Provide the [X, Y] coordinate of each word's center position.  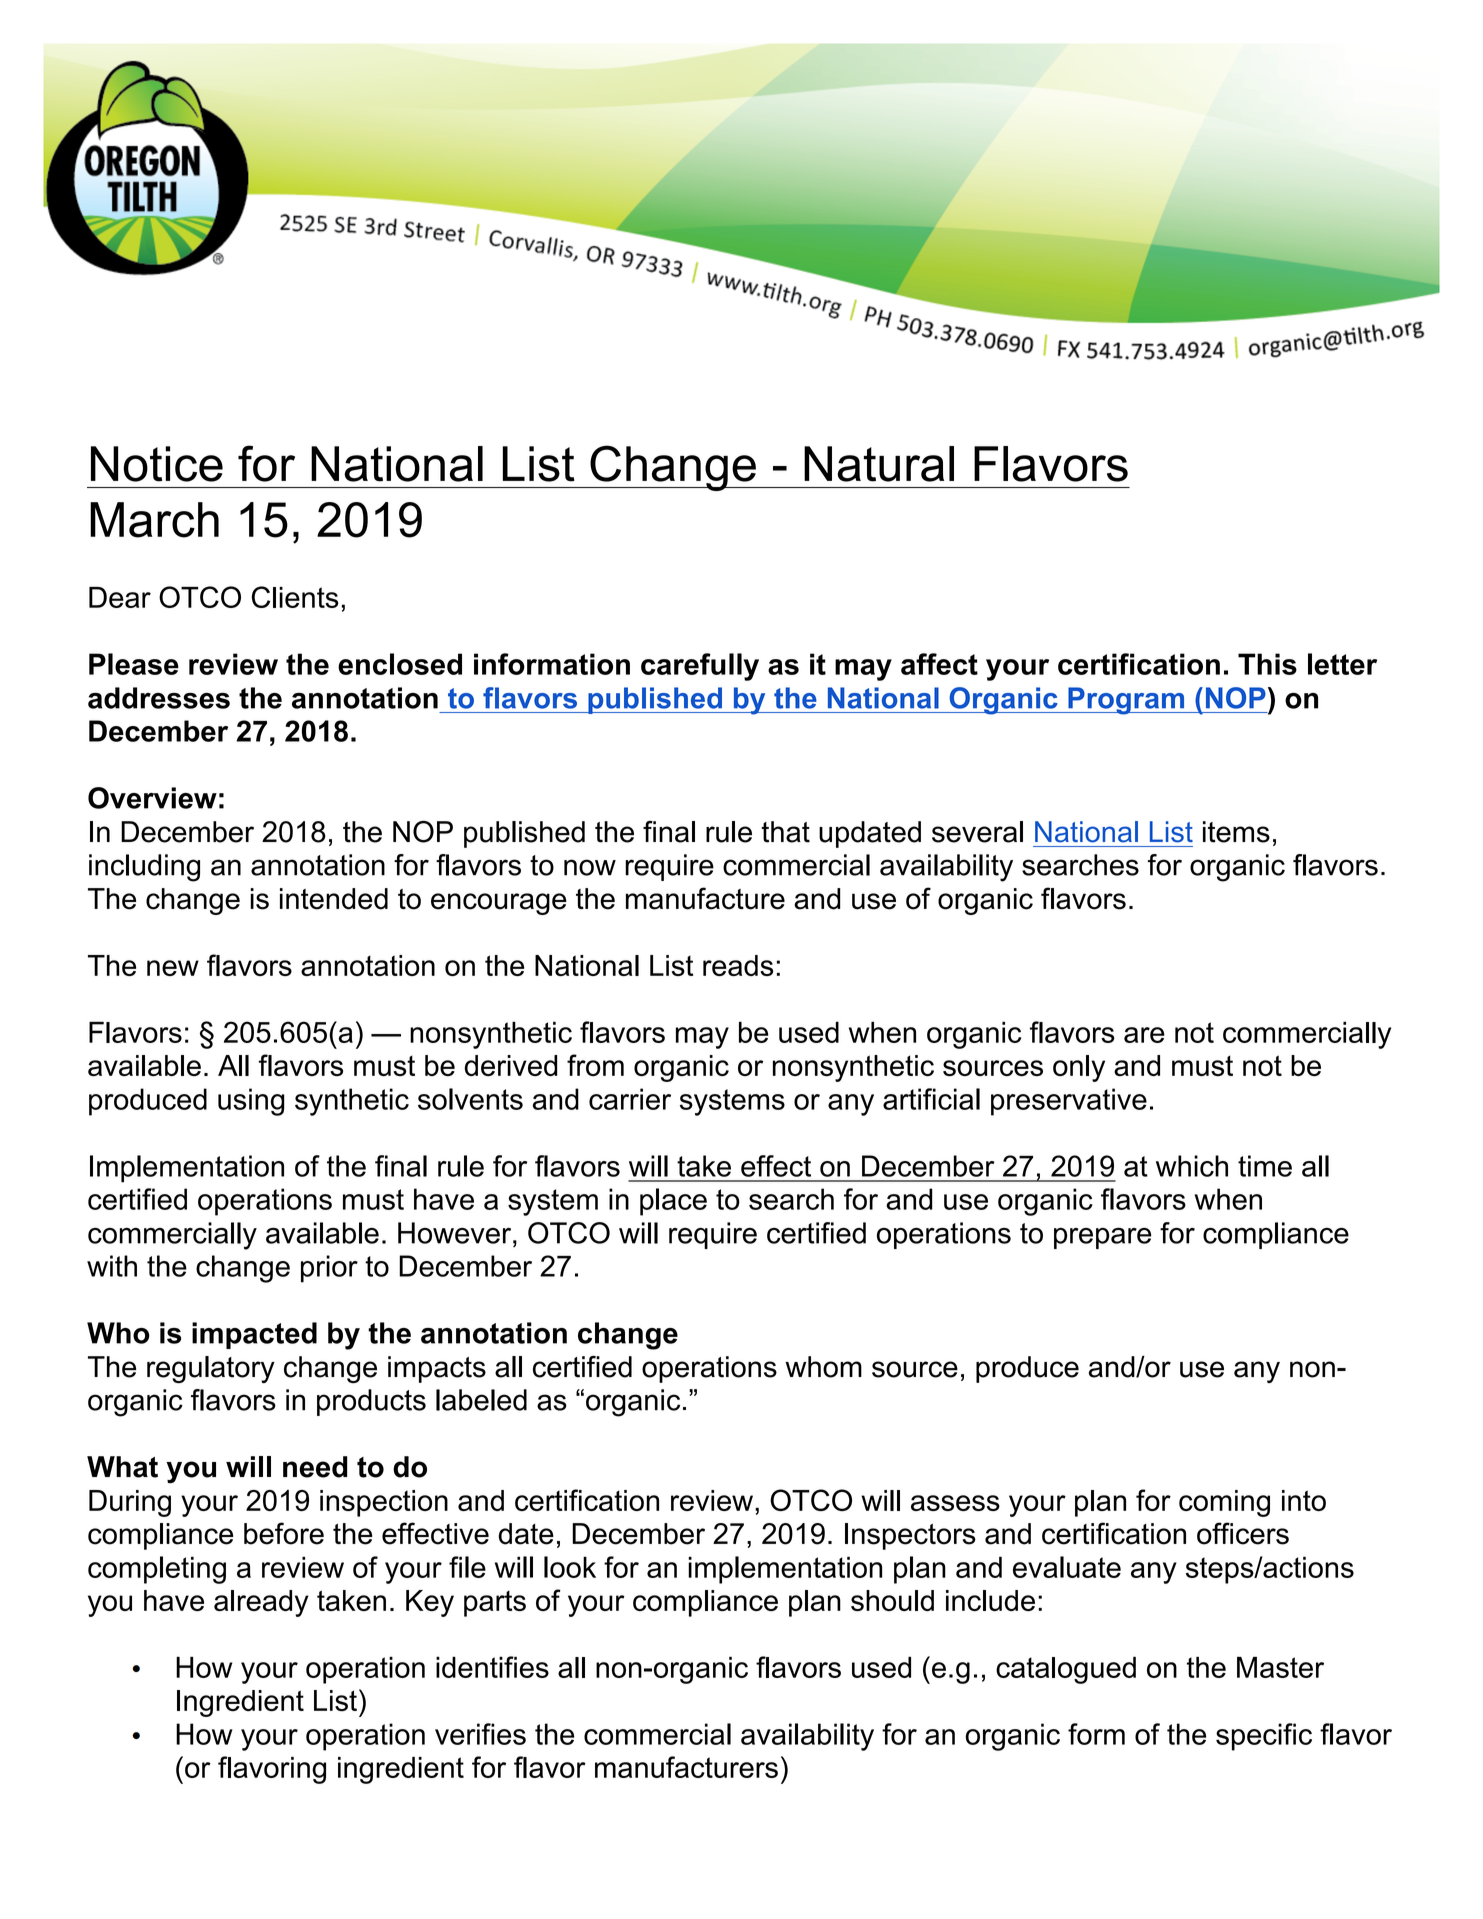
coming [1224, 1503]
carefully [700, 667]
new [173, 968]
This [1267, 664]
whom [823, 1367]
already [261, 1603]
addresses [159, 698]
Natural [879, 464]
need [315, 1467]
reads [738, 965]
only [1079, 1068]
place [673, 1202]
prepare [1103, 1238]
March [154, 520]
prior [329, 1269]
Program [1126, 701]
